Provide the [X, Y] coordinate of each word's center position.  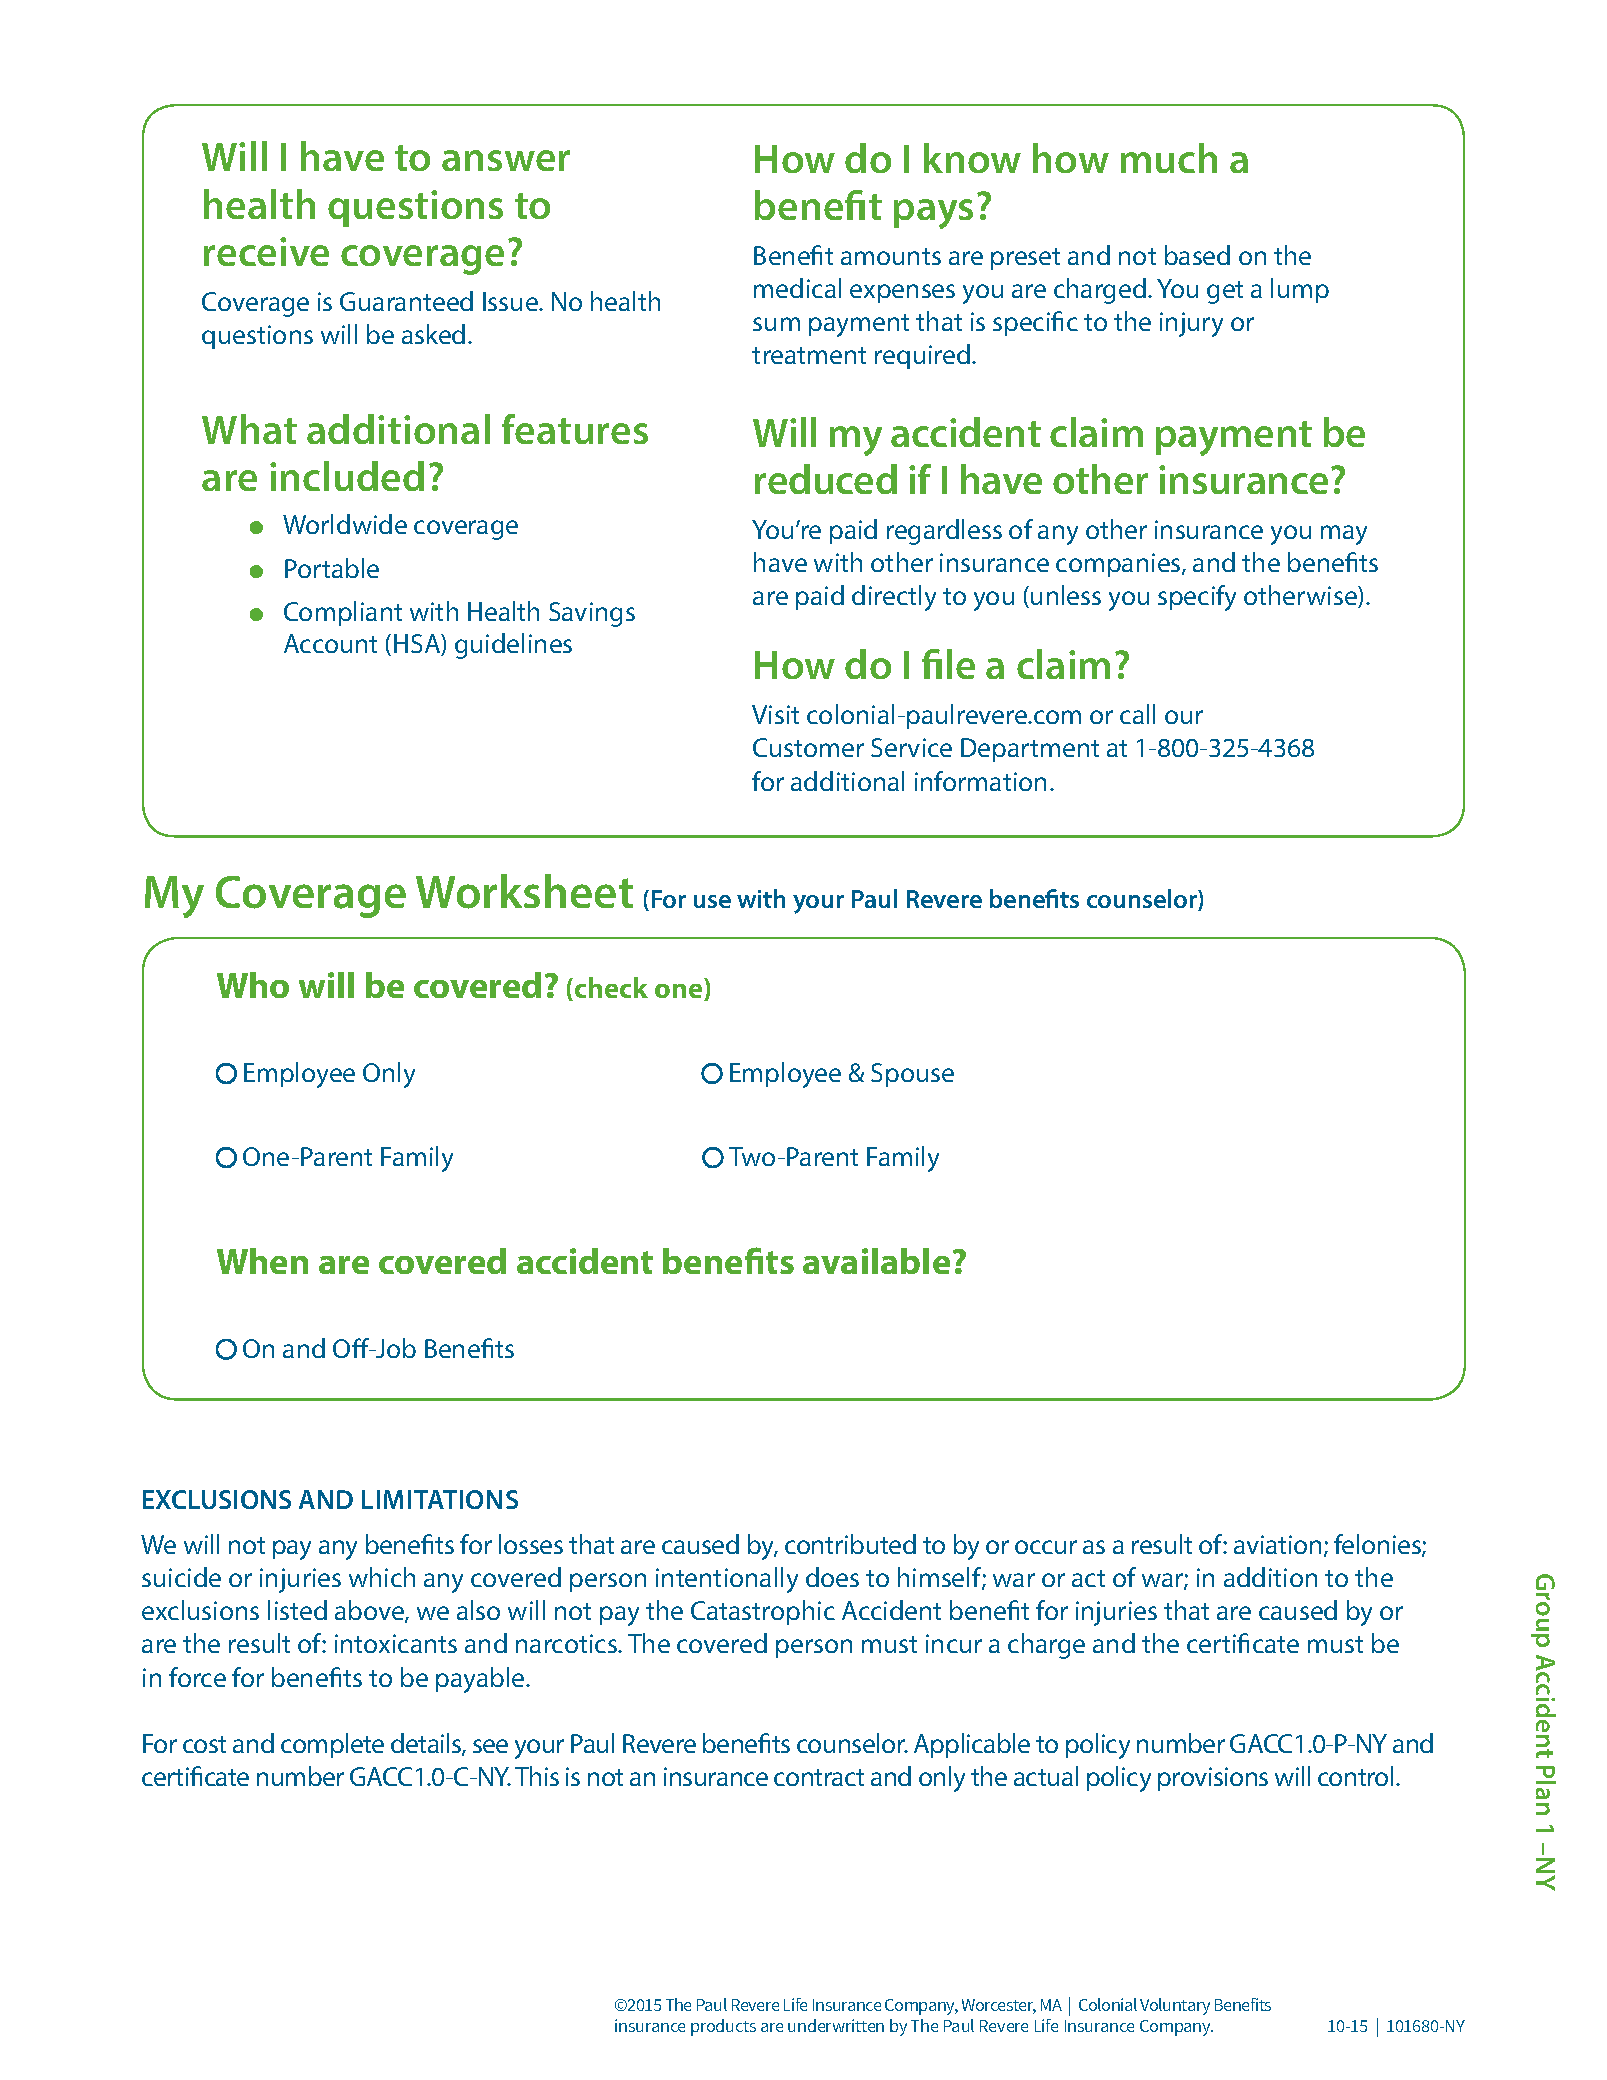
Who [253, 985]
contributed [850, 1544]
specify [1197, 598]
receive [266, 251]
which [382, 1577]
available [876, 1261]
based [1197, 255]
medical [797, 288]
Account [330, 643]
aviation [1277, 1544]
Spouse [912, 1075]
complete [332, 1745]
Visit [775, 714]
